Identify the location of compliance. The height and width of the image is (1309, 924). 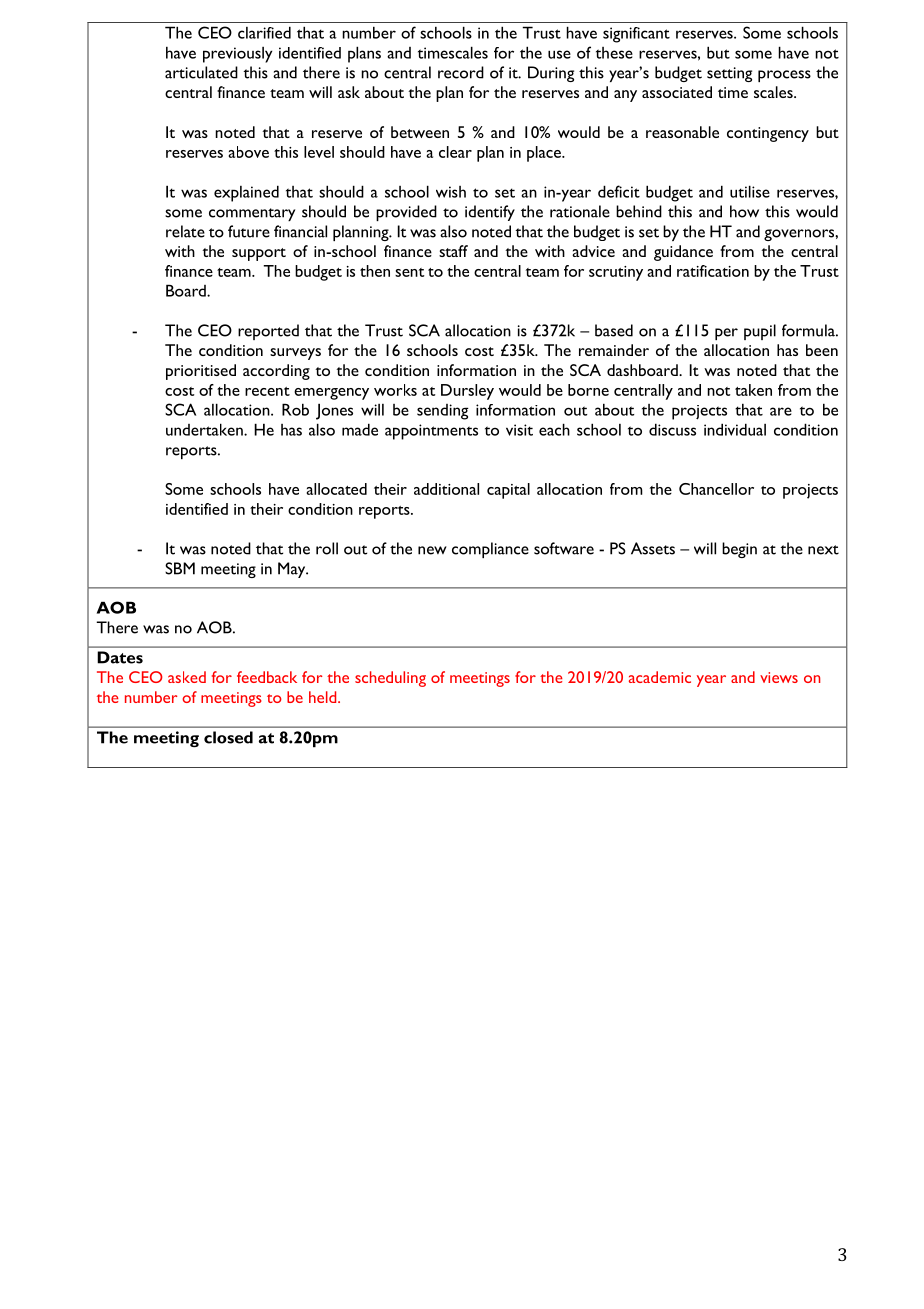
(490, 550).
